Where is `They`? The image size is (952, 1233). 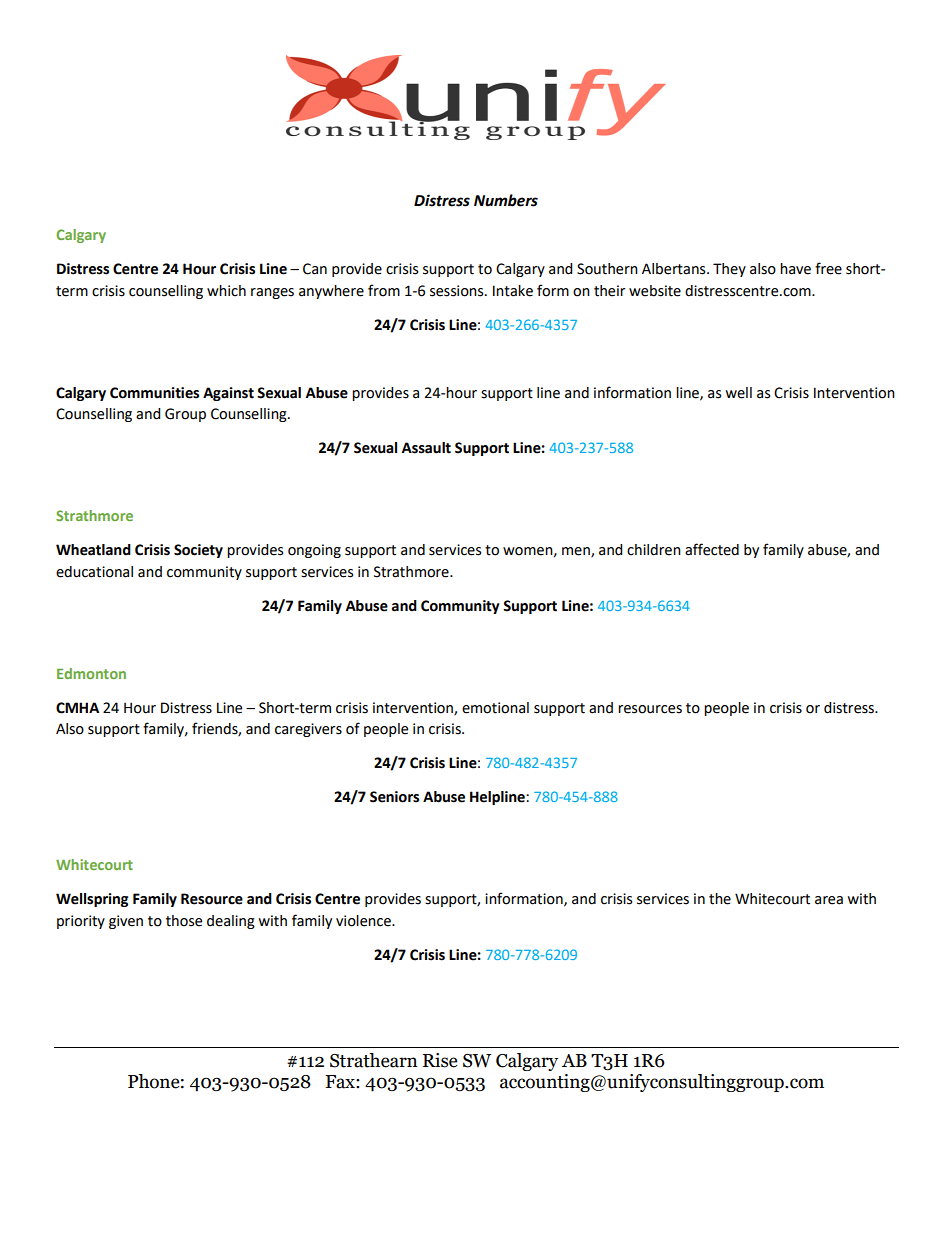
They is located at coordinates (729, 270).
